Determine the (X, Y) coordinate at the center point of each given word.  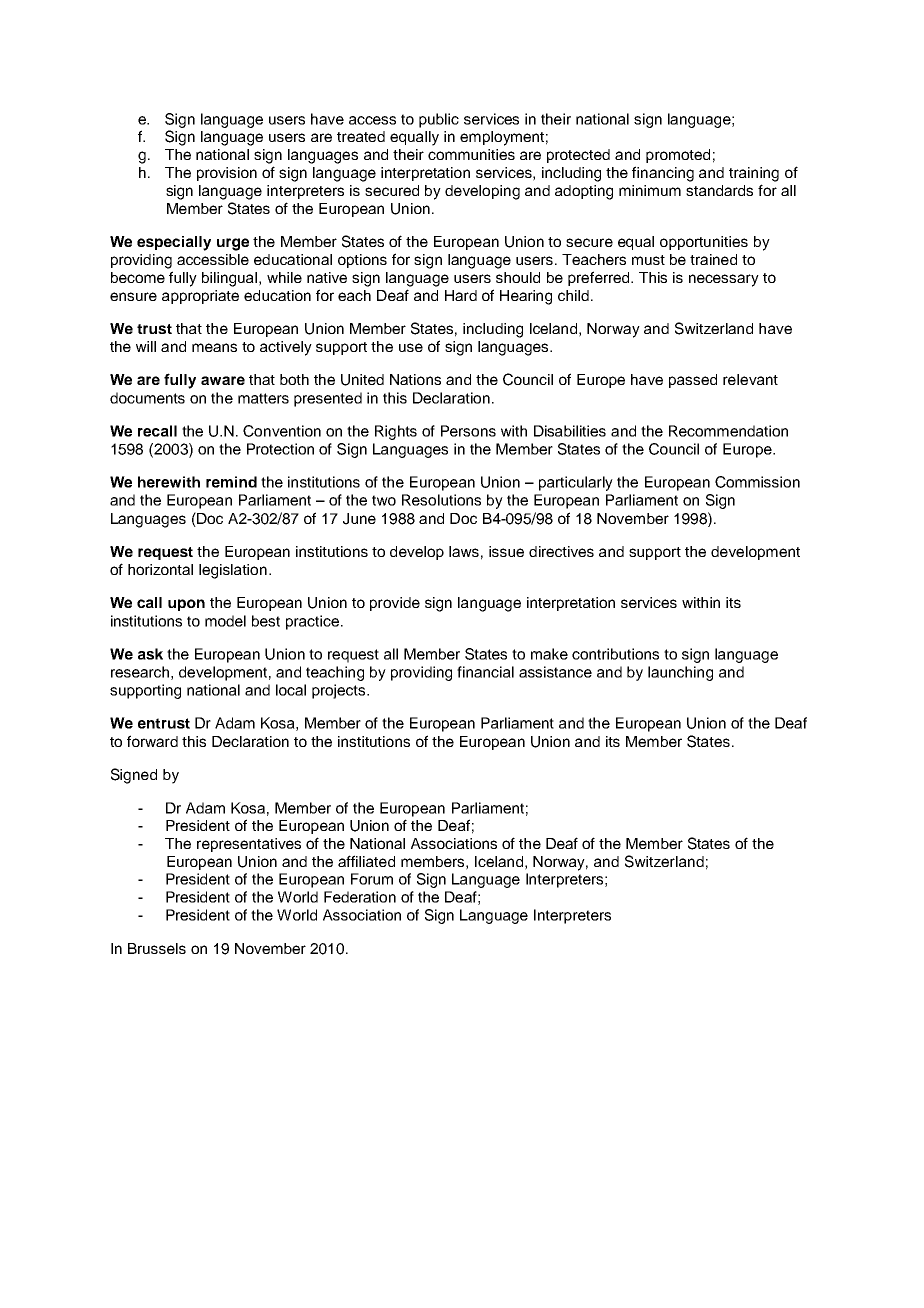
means (214, 347)
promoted (678, 156)
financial (485, 672)
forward (152, 741)
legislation (233, 571)
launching (680, 673)
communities (471, 154)
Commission (757, 482)
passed (693, 381)
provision (227, 174)
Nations (415, 379)
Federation (360, 897)
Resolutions (441, 500)
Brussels (157, 948)
